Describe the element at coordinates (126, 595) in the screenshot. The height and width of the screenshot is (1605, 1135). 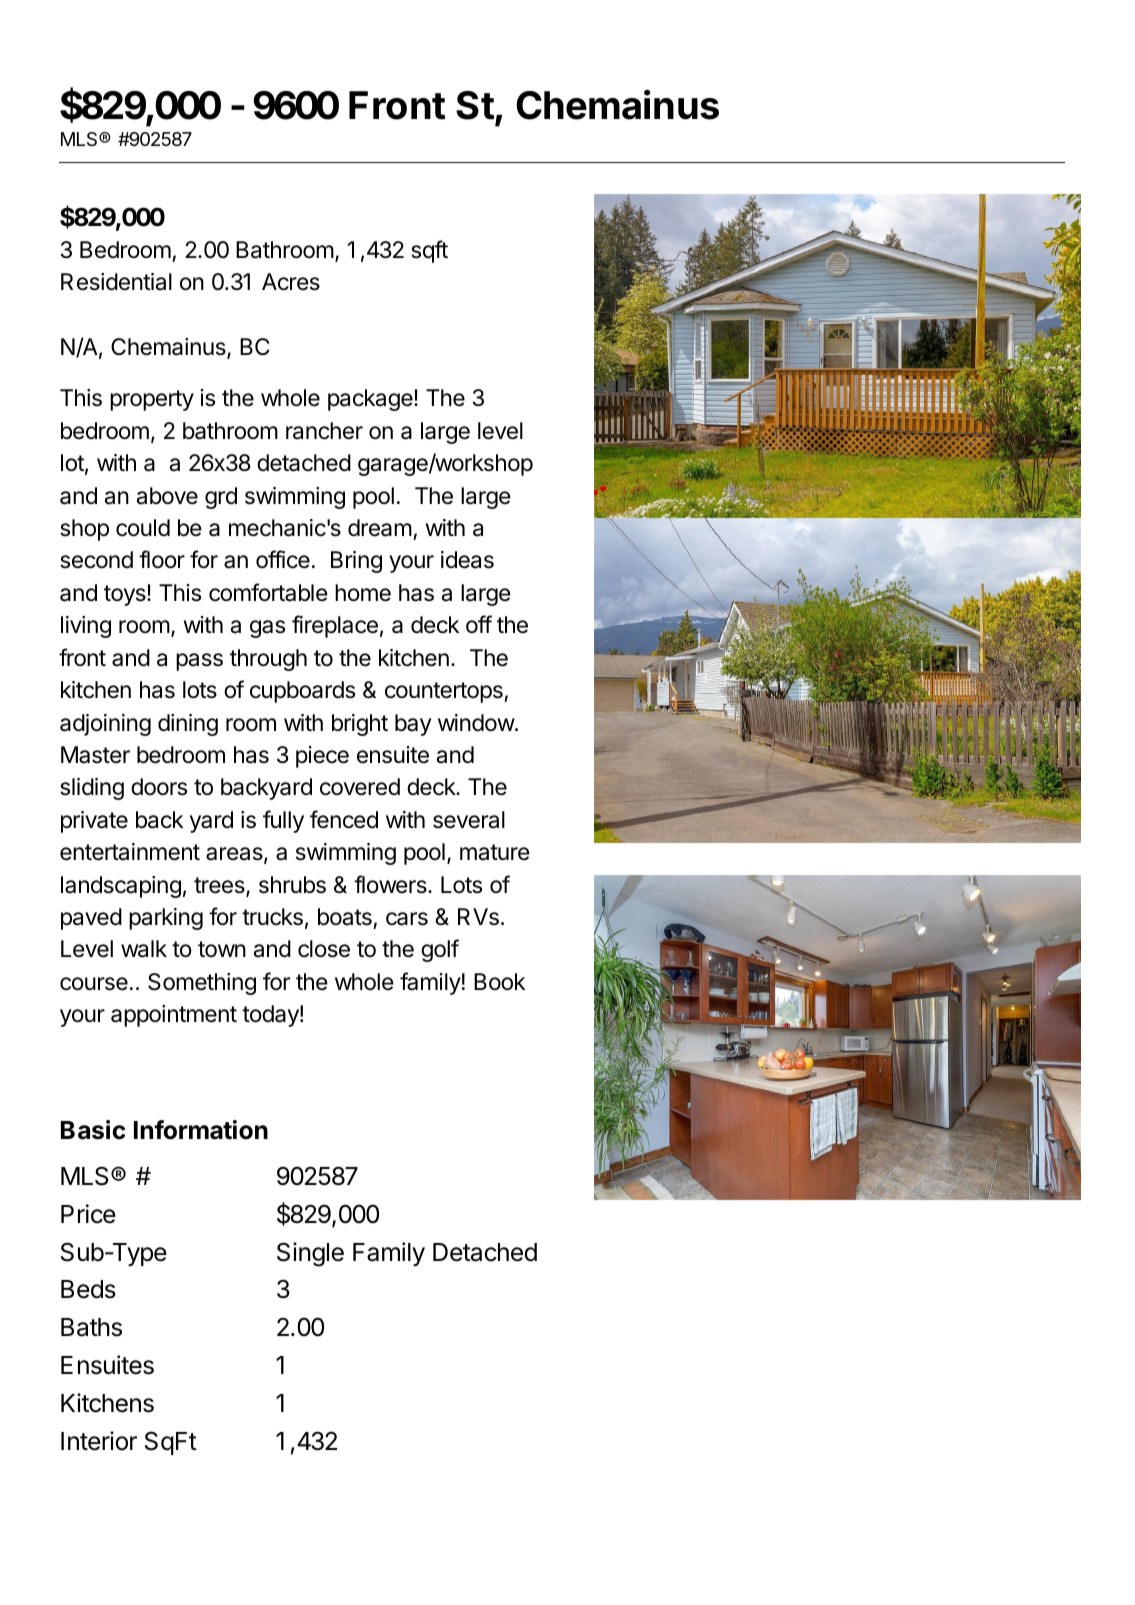
I see `toys` at that location.
